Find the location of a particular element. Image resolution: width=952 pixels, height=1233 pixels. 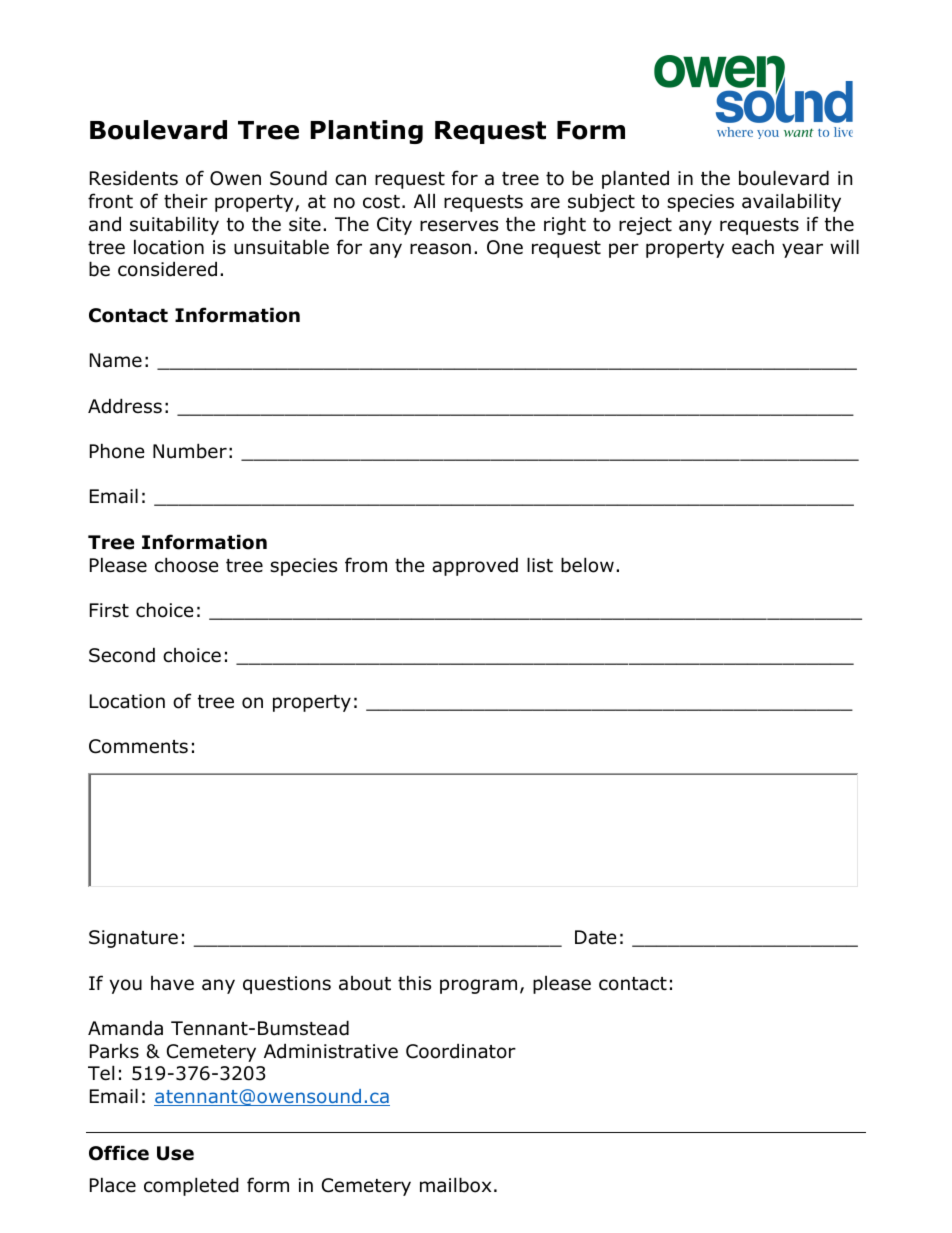

Coordinator is located at coordinates (461, 1051).
